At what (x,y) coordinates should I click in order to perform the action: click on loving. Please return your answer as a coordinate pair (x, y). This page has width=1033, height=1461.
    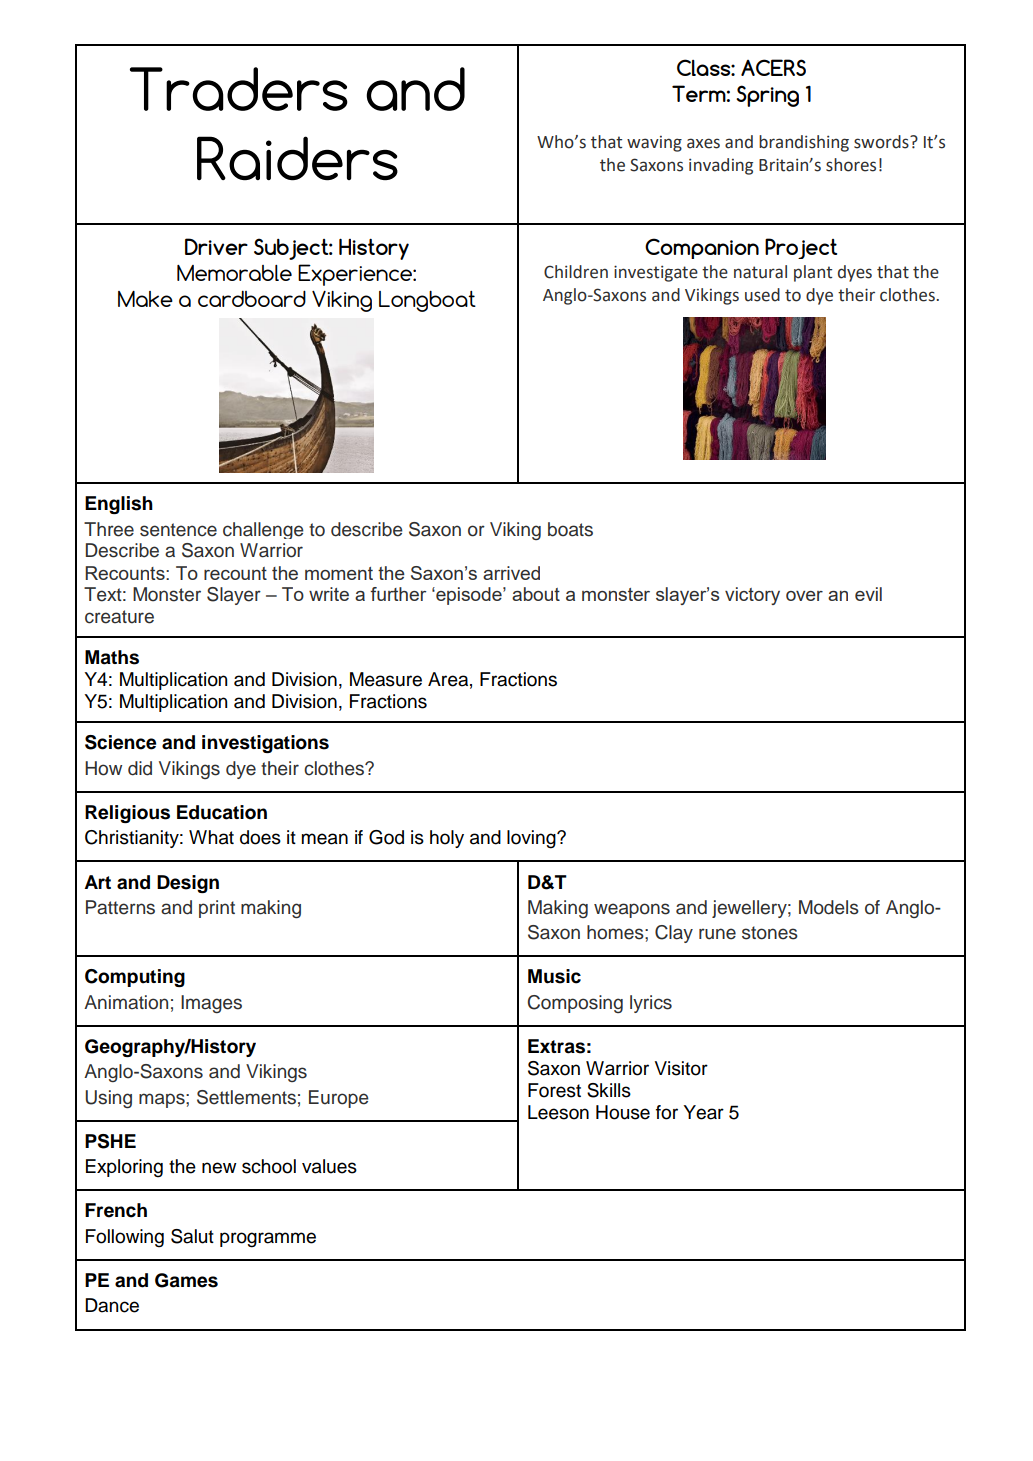
    Looking at the image, I should click on (532, 839).
